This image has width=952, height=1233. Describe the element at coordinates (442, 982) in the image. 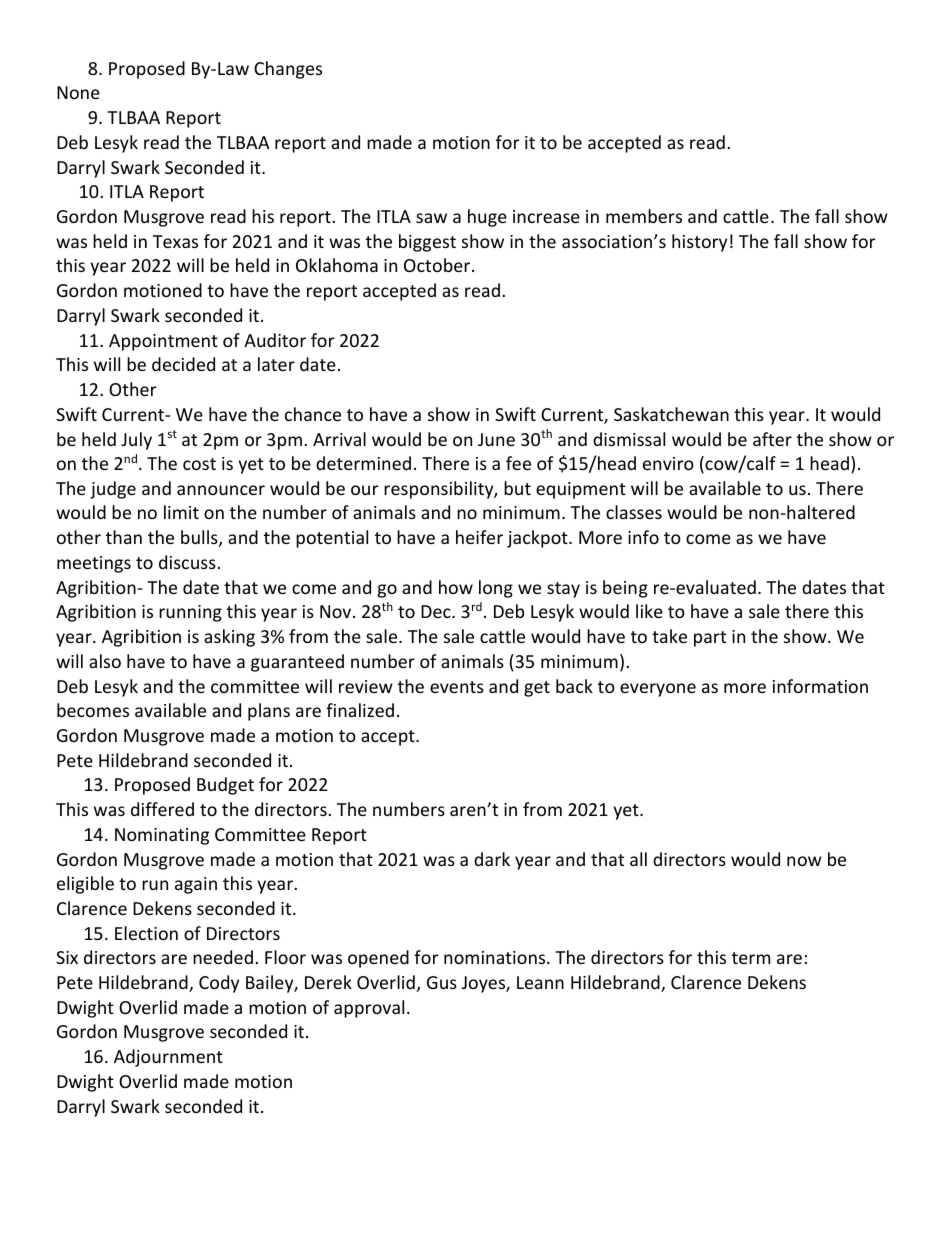

I see `Gus` at that location.
